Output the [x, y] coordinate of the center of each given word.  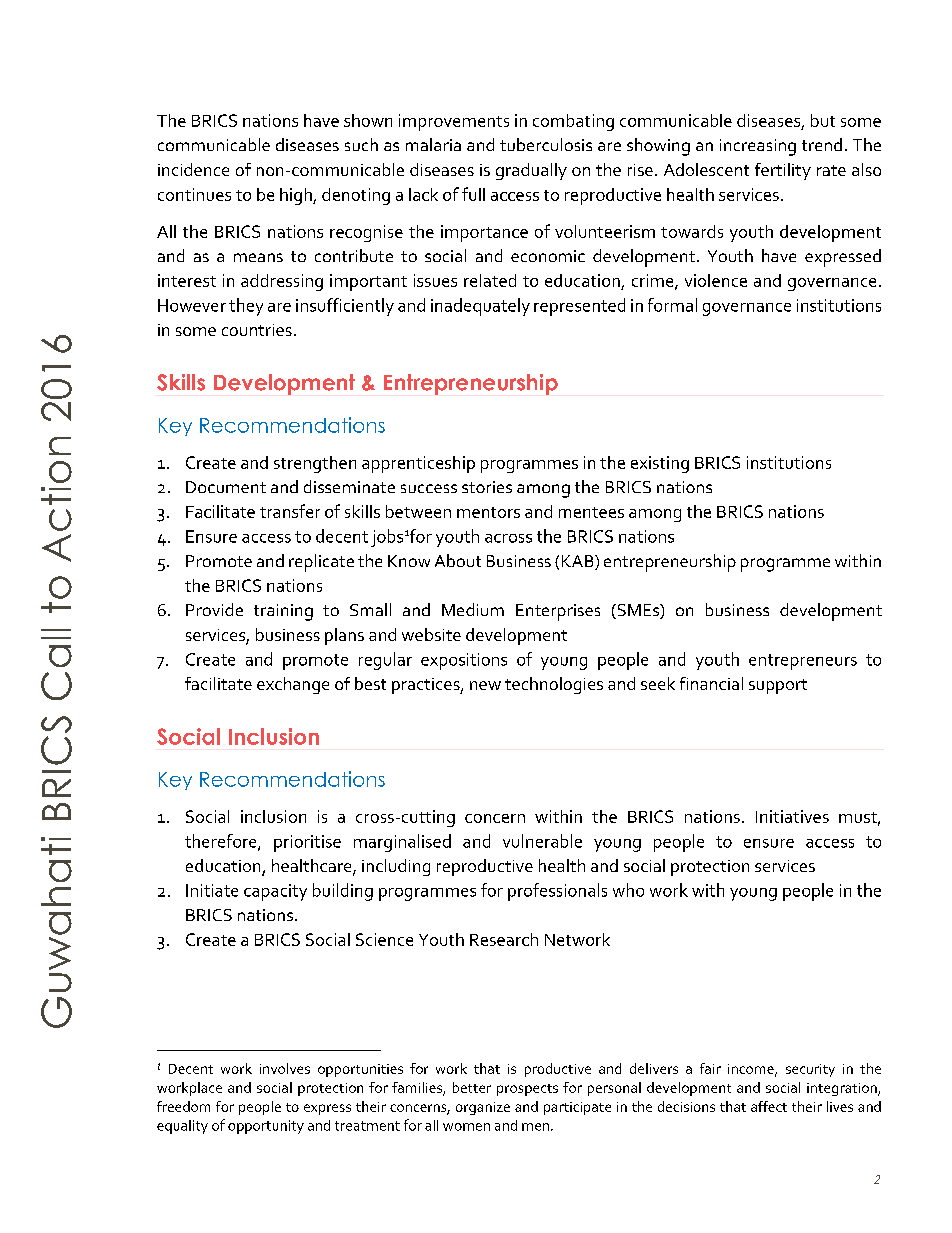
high [297, 196]
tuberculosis [546, 144]
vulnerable [542, 841]
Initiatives [792, 816]
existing [660, 464]
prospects [527, 1090]
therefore [222, 842]
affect [769, 1106]
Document [226, 487]
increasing [758, 147]
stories [487, 487]
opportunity [266, 1127]
